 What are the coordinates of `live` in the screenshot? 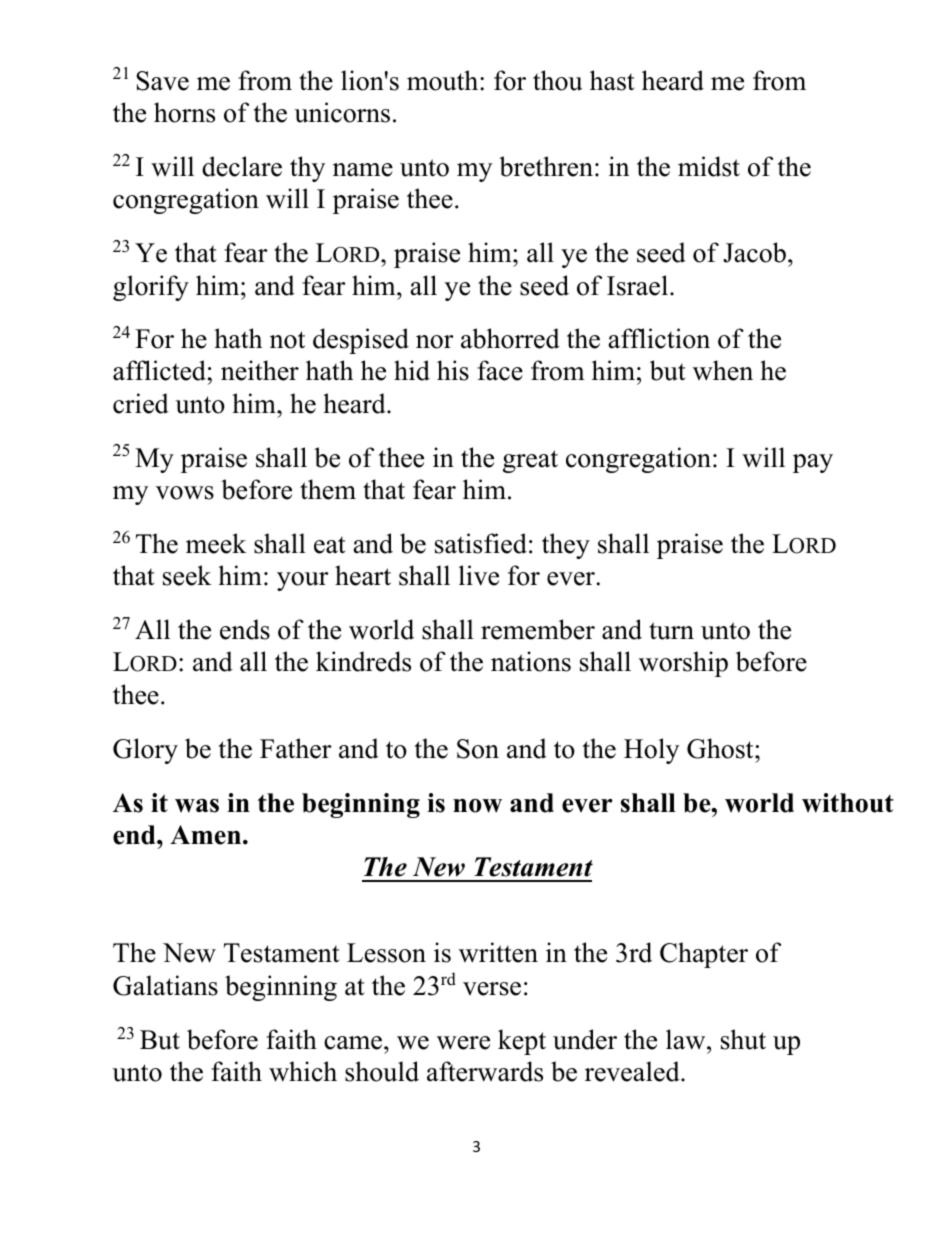 It's located at (479, 575).
